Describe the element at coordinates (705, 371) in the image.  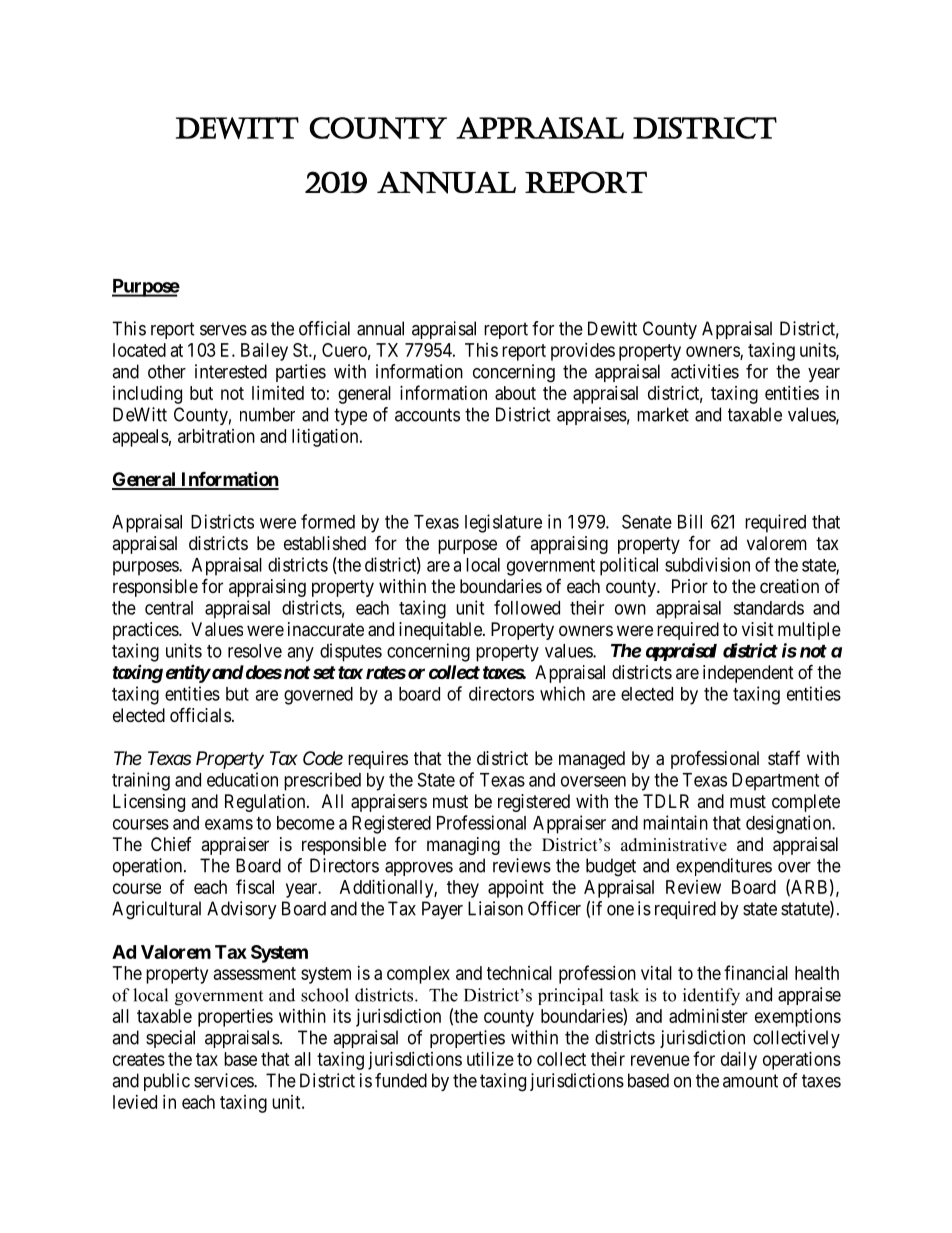
I see `activities` at that location.
